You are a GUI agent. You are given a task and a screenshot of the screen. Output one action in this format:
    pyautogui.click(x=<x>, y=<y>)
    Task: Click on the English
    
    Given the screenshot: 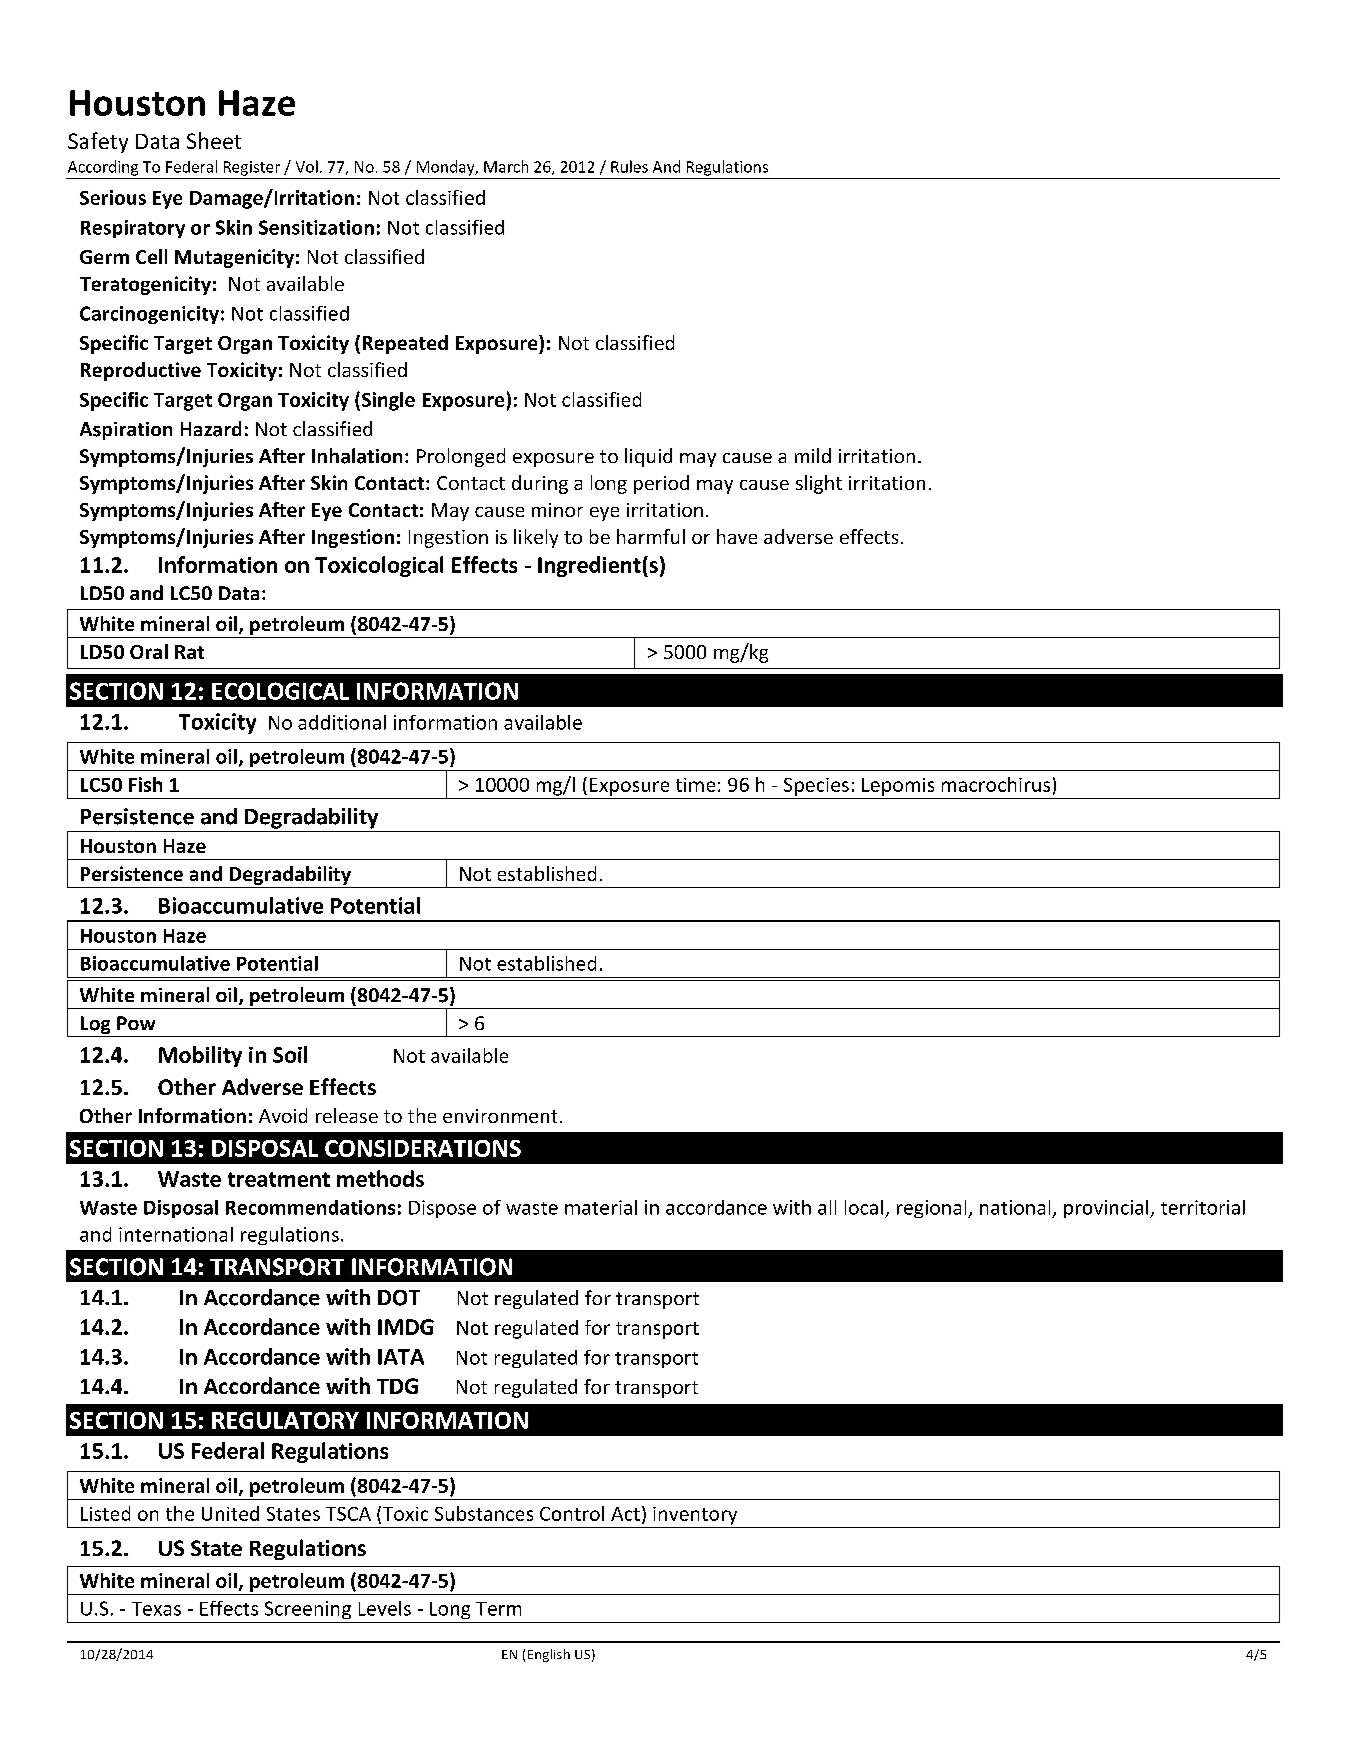 What is the action you would take?
    pyautogui.click(x=549, y=1655)
